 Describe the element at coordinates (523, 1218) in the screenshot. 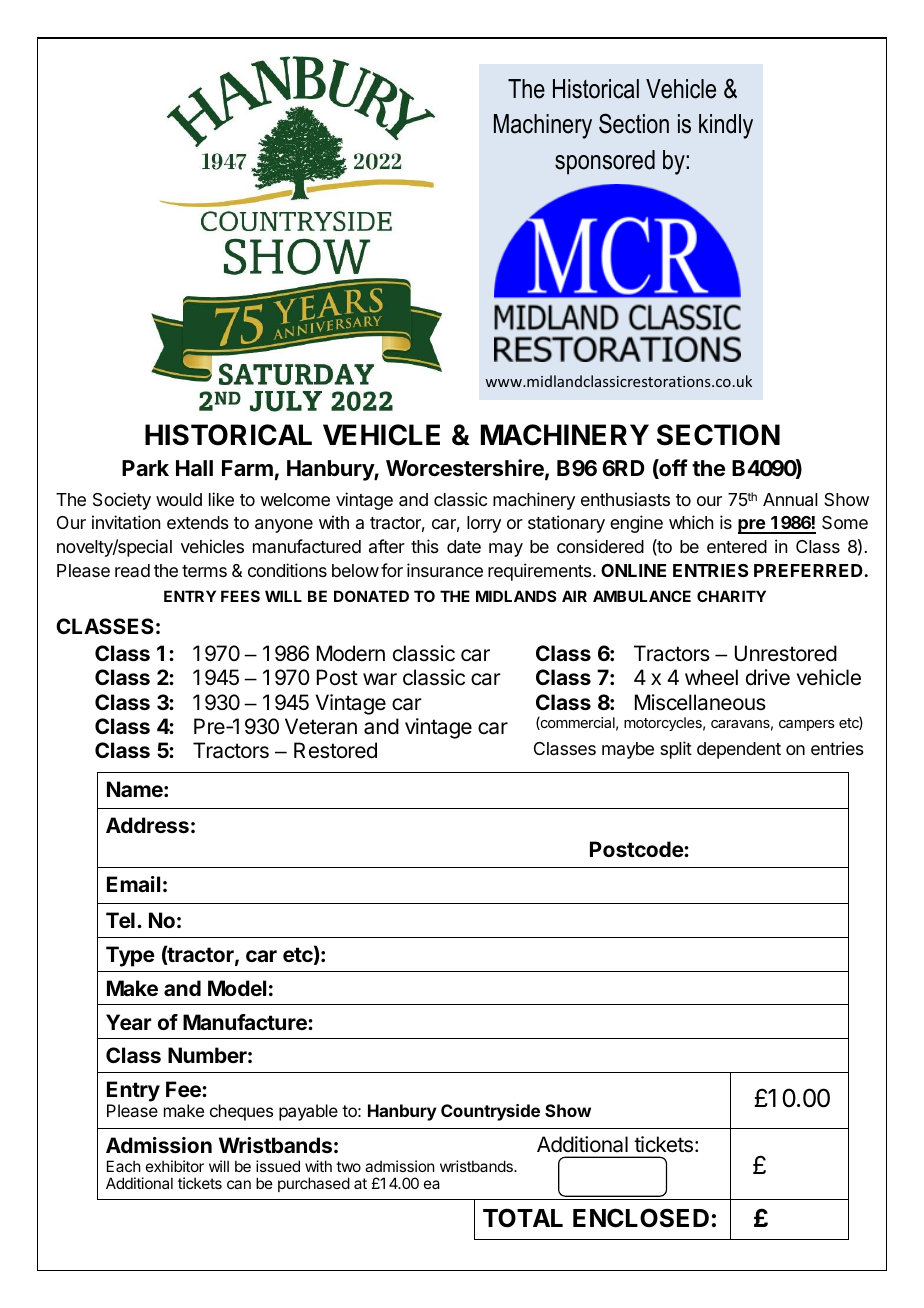

I see `TOTAL` at that location.
